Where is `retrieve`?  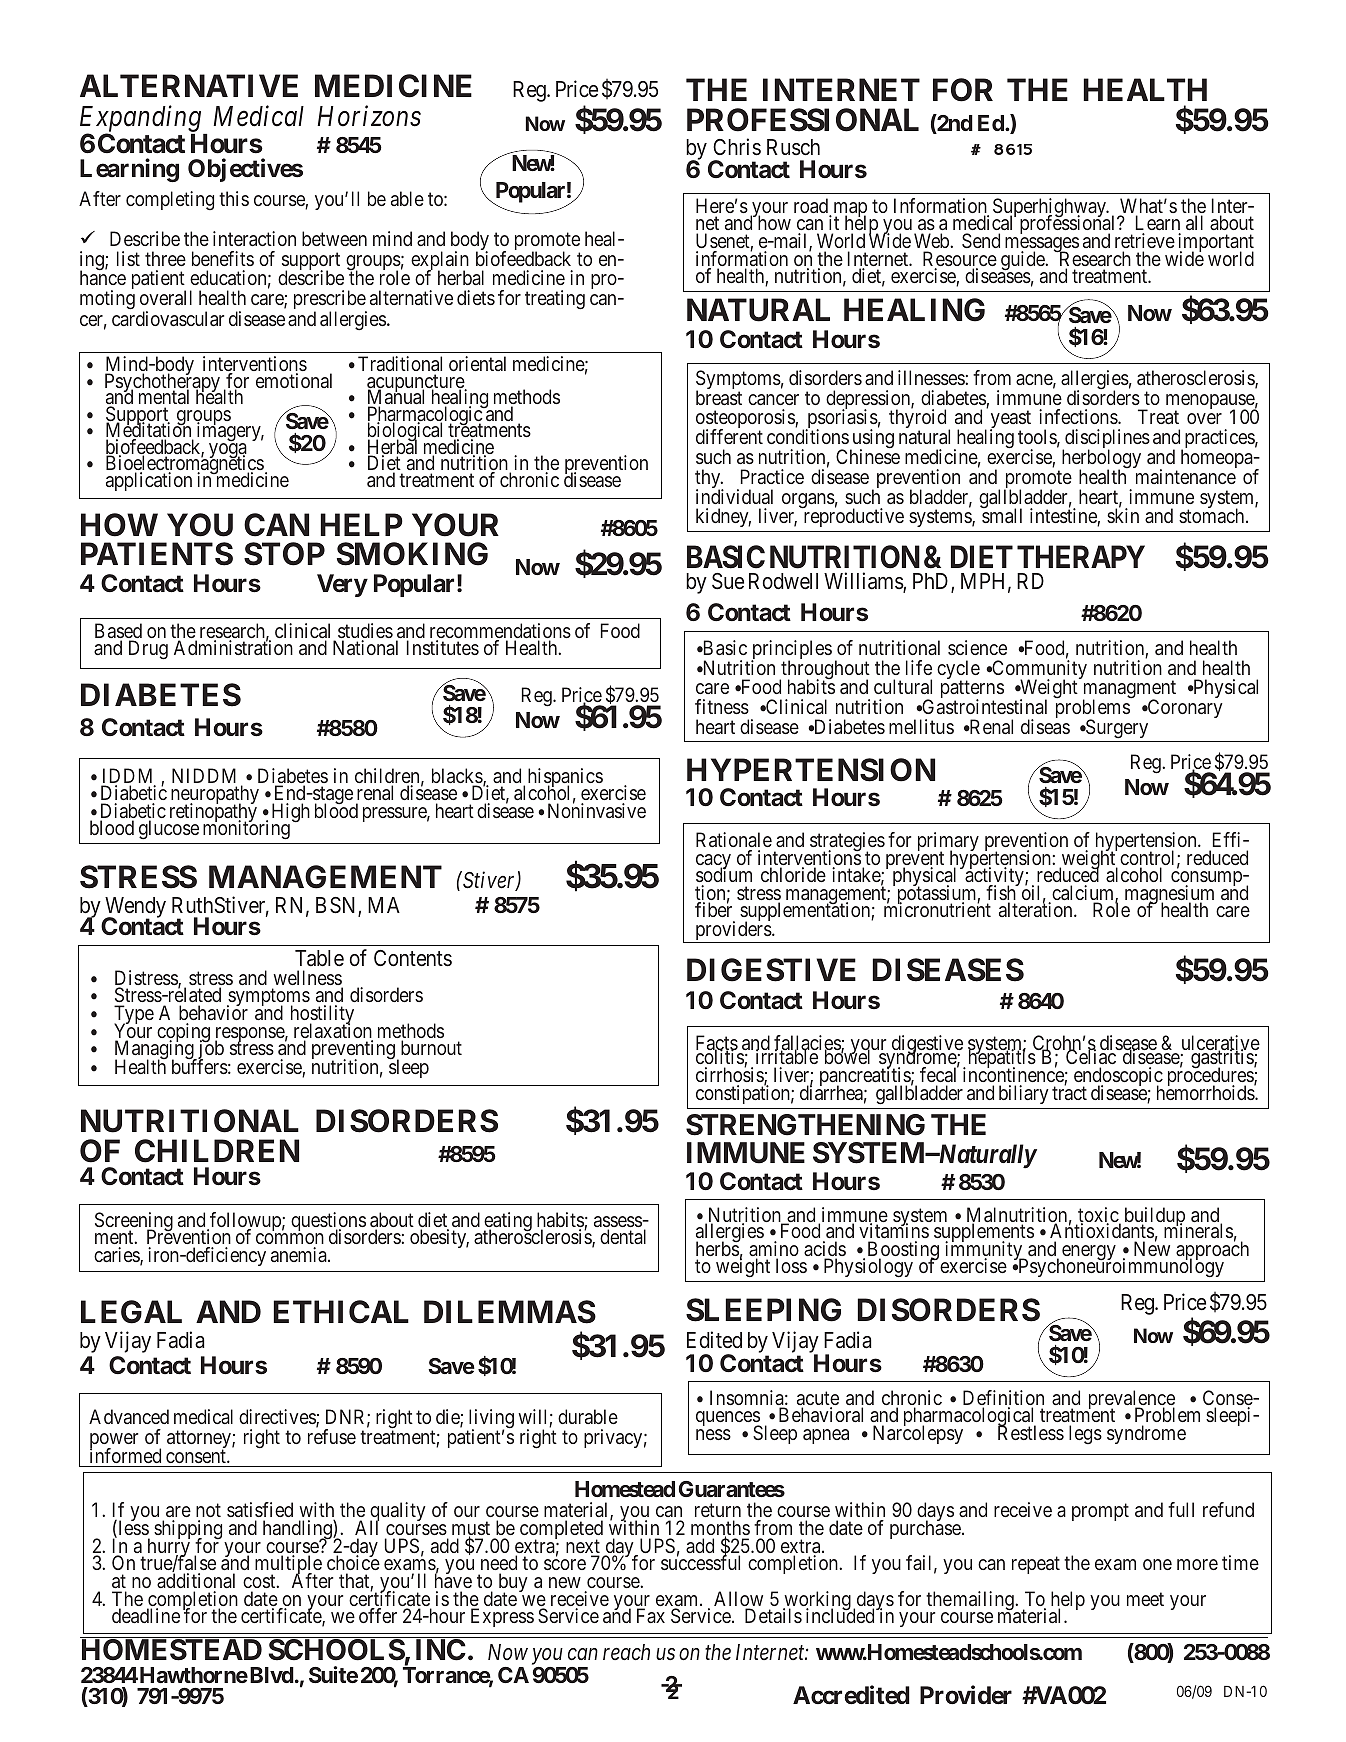
retrieve is located at coordinates (1145, 240).
